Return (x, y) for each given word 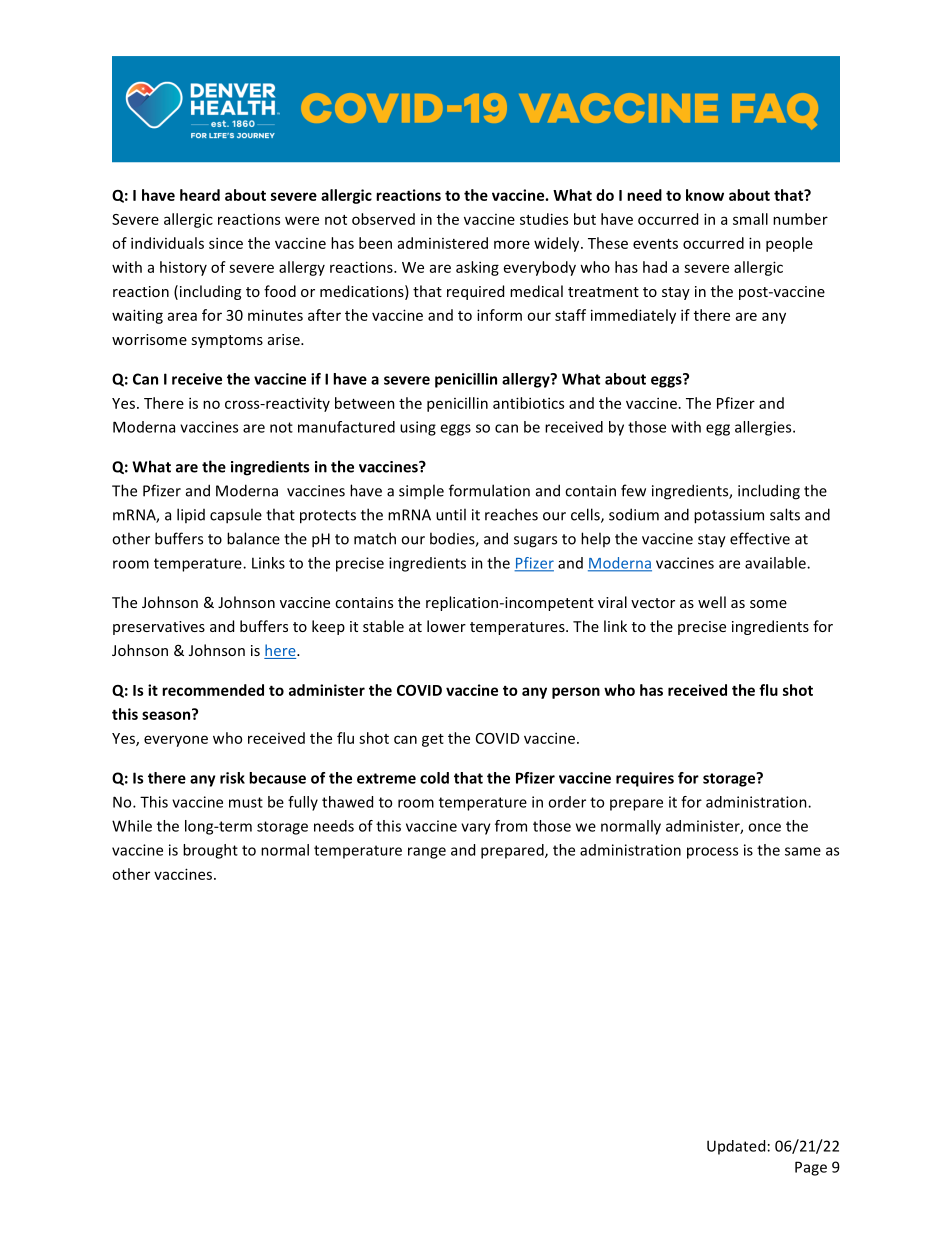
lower (446, 626)
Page (811, 1168)
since (226, 243)
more (512, 244)
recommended (213, 690)
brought (210, 851)
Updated (736, 1147)
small (750, 219)
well (712, 602)
